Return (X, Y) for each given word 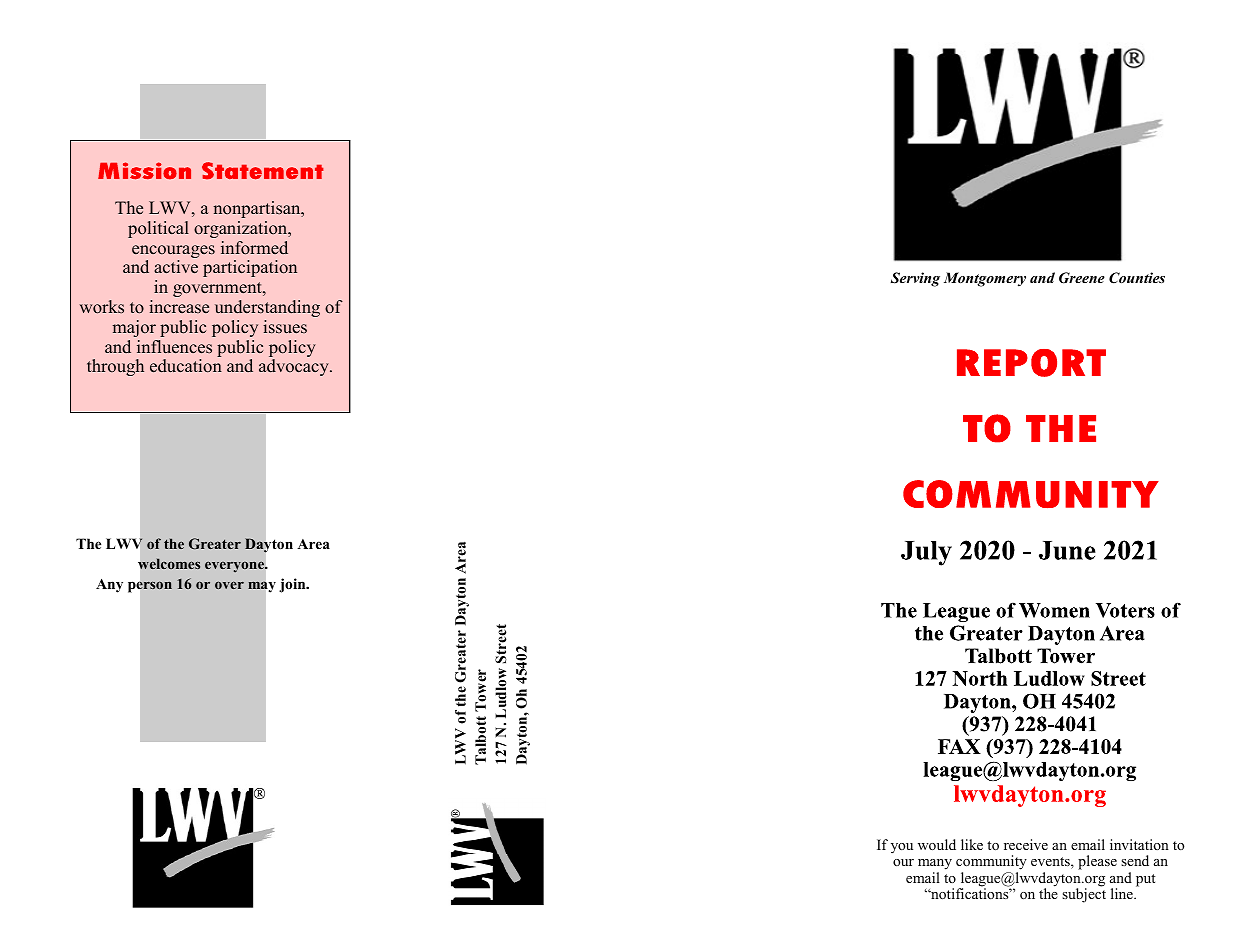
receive (1026, 844)
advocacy (295, 367)
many (935, 864)
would (937, 844)
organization (242, 229)
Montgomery (985, 279)
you (902, 848)
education (186, 366)
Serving (915, 279)
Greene (1082, 278)
